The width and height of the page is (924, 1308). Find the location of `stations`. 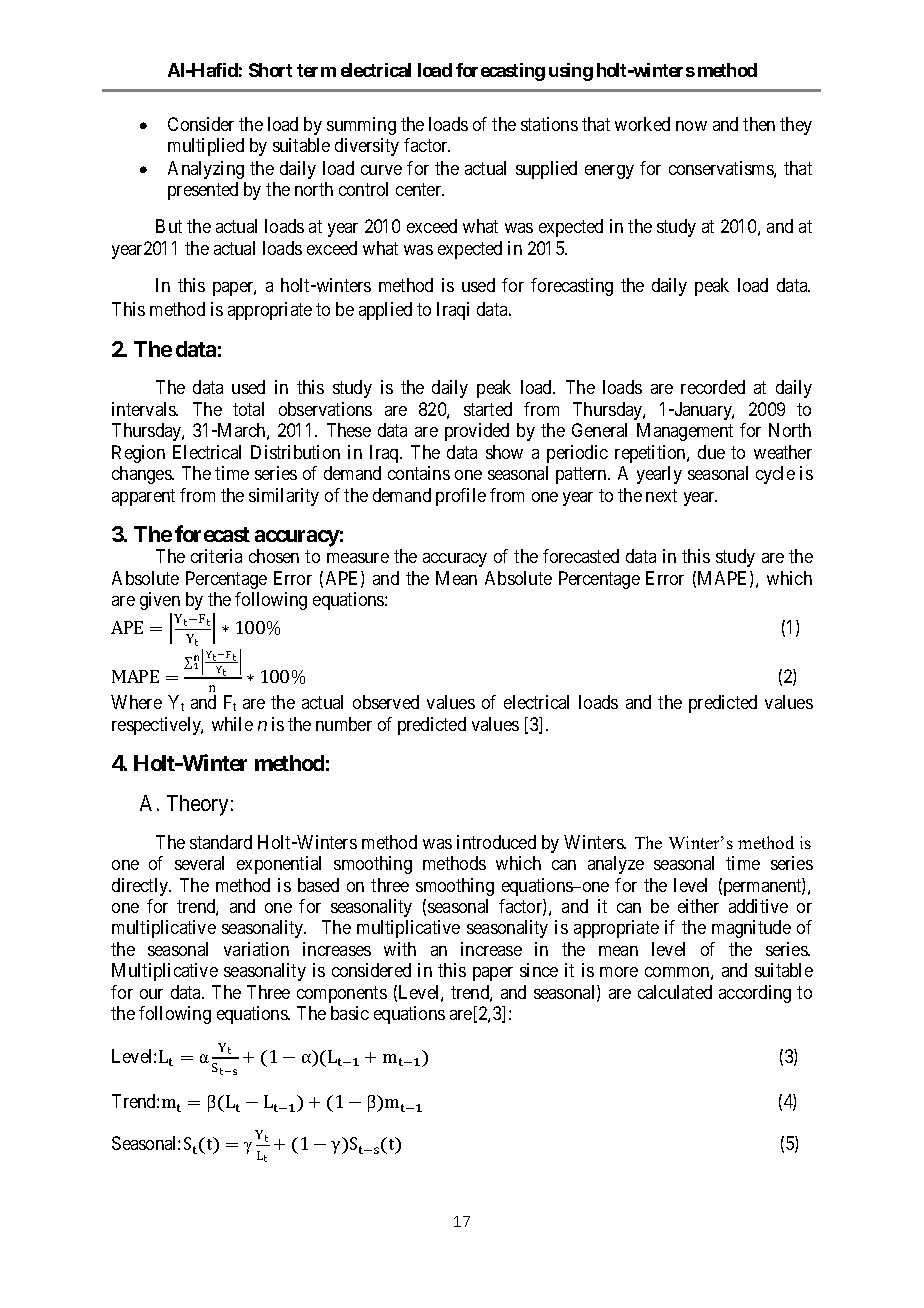

stations is located at coordinates (549, 124).
